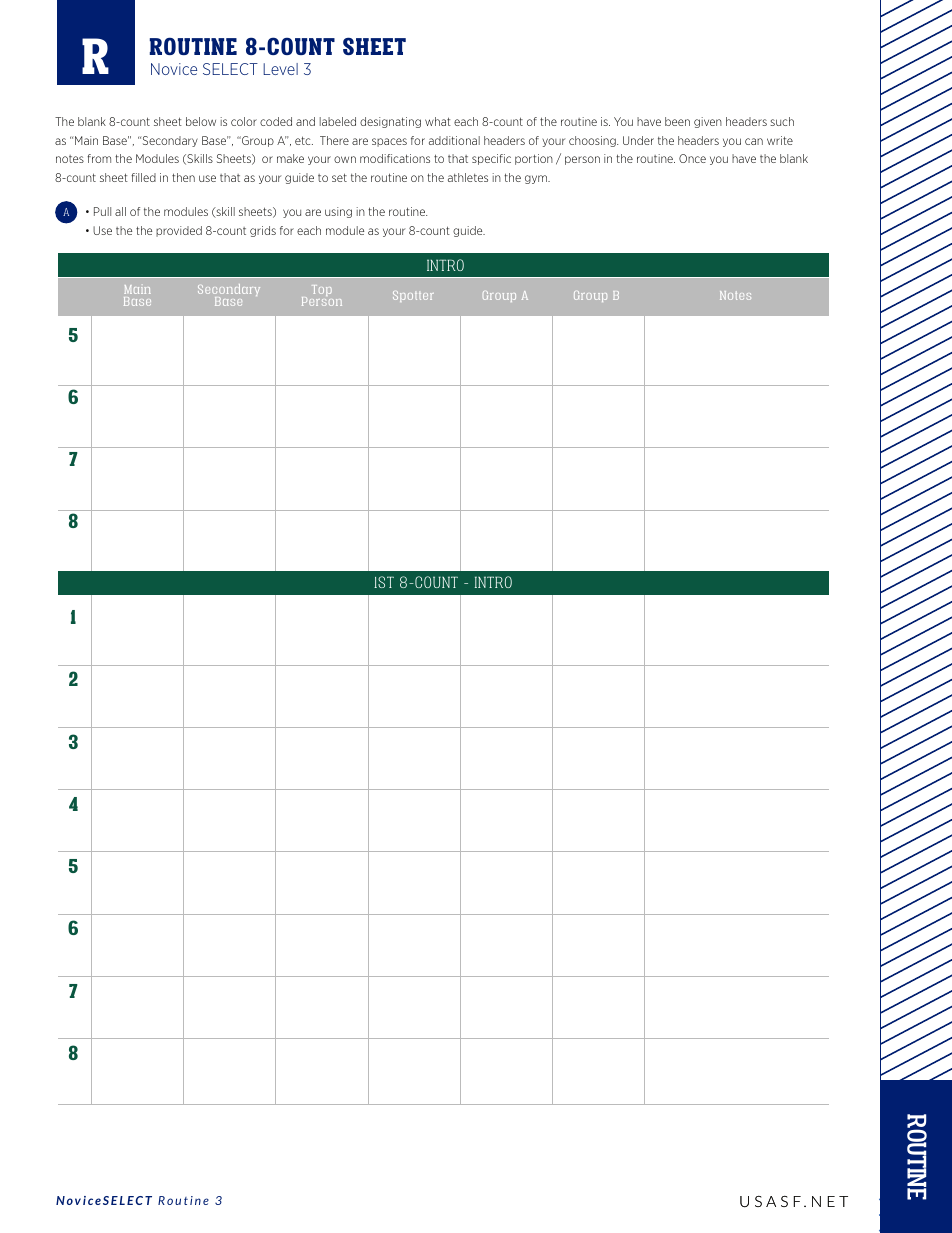 The image size is (952, 1233). I want to click on grids, so click(263, 231).
